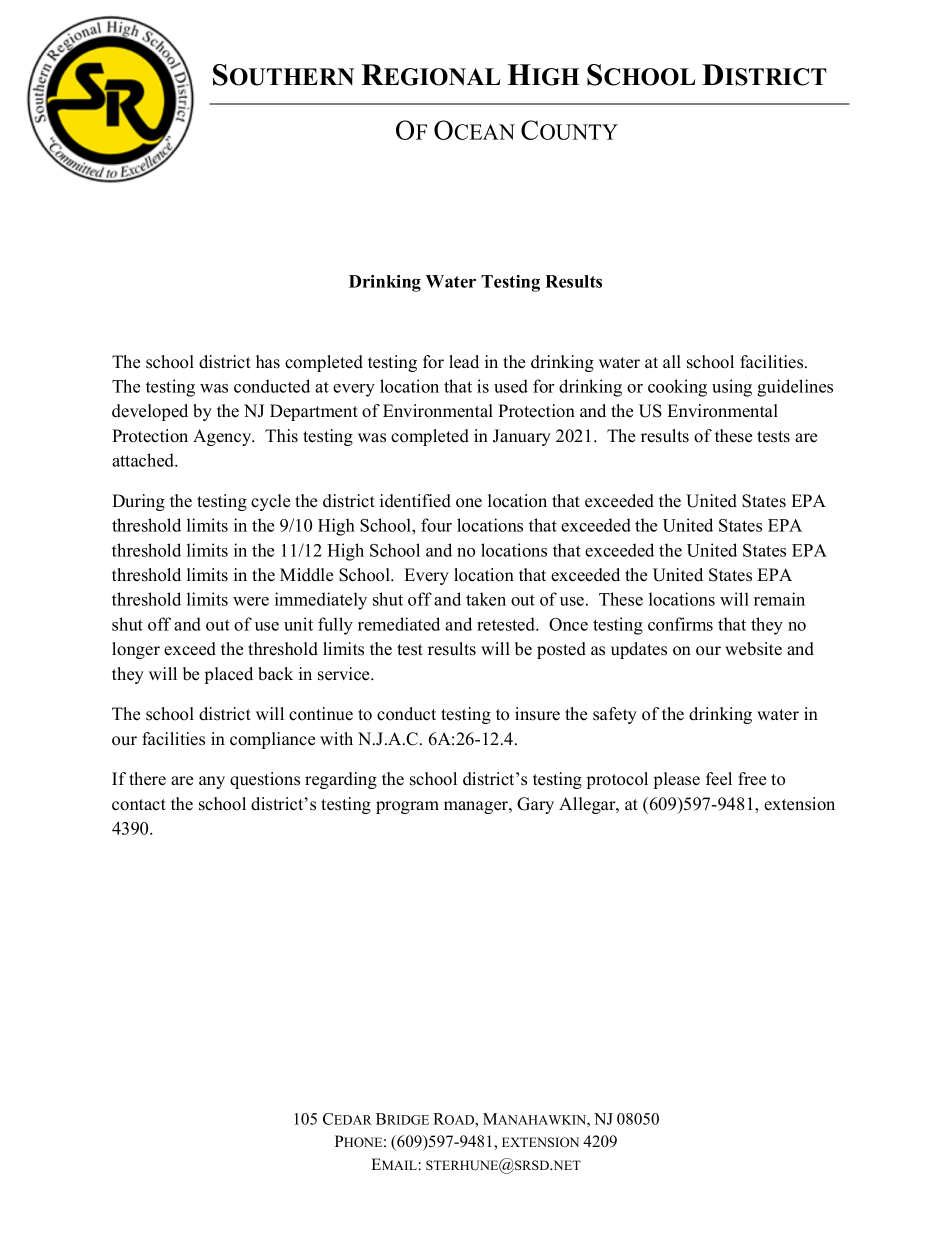 The image size is (952, 1233). What do you see at coordinates (522, 437) in the image?
I see `January` at bounding box center [522, 437].
